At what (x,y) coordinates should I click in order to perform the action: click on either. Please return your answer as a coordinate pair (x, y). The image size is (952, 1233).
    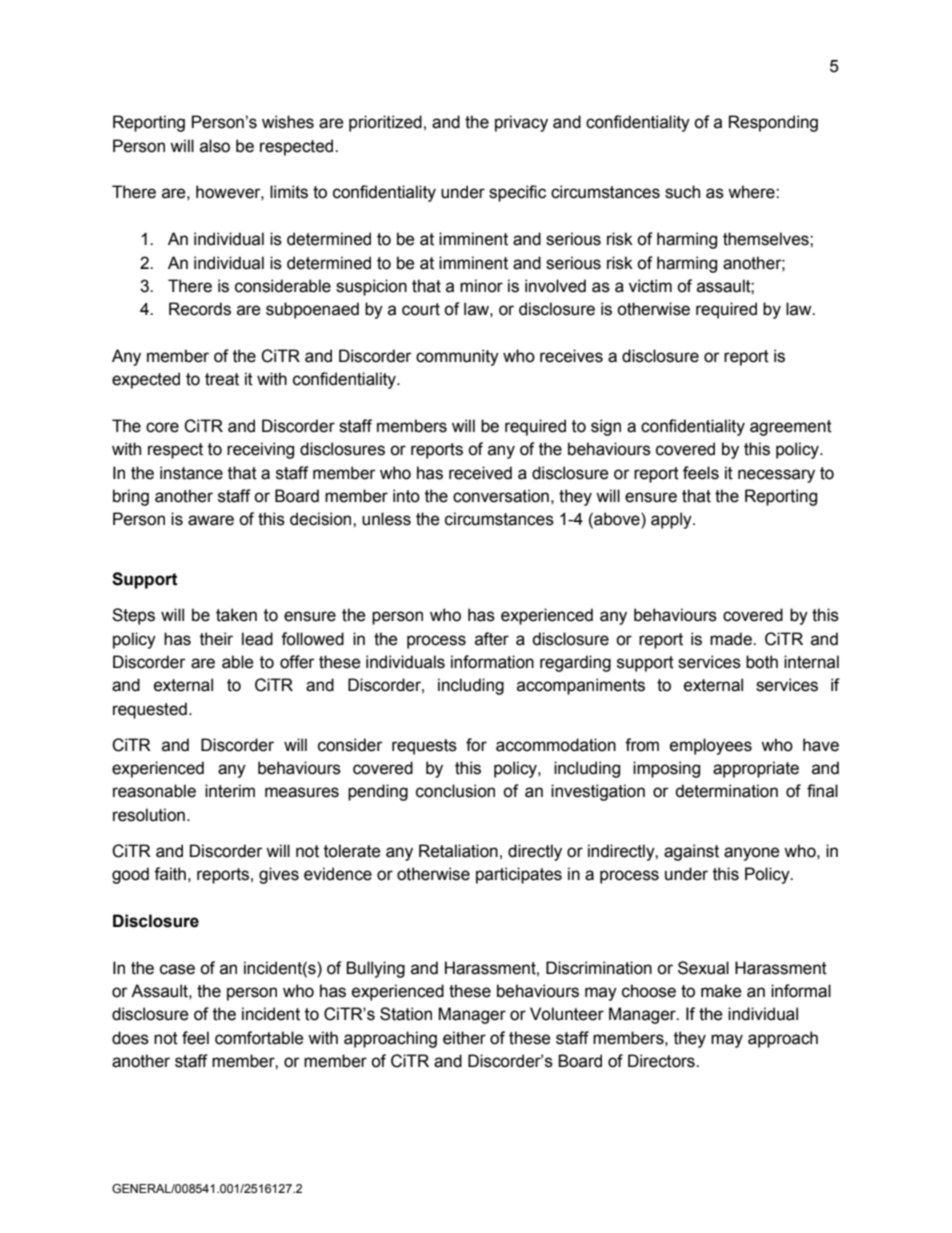
    Looking at the image, I should click on (464, 1038).
